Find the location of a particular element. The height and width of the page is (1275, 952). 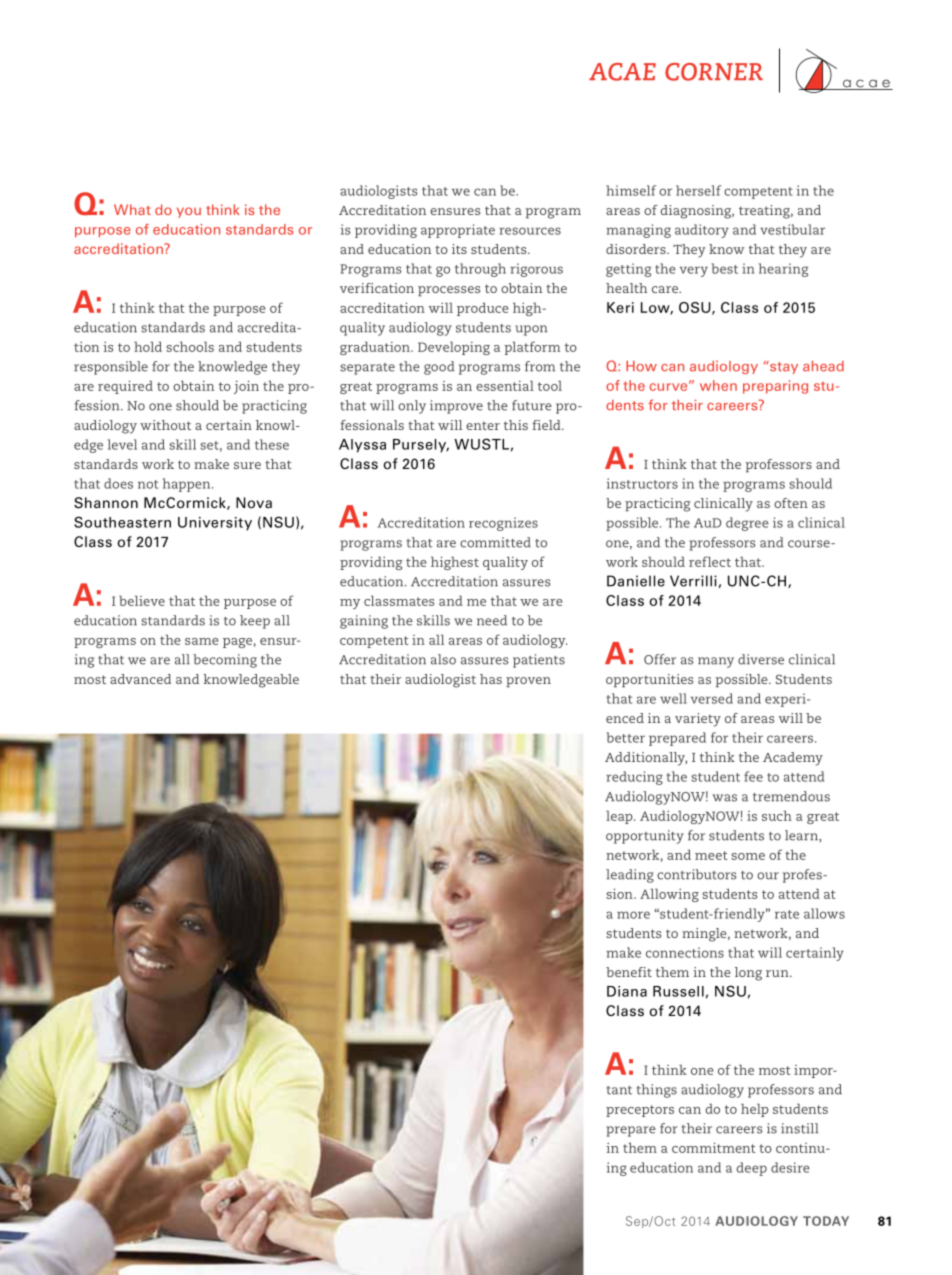

Corner is located at coordinates (714, 72).
